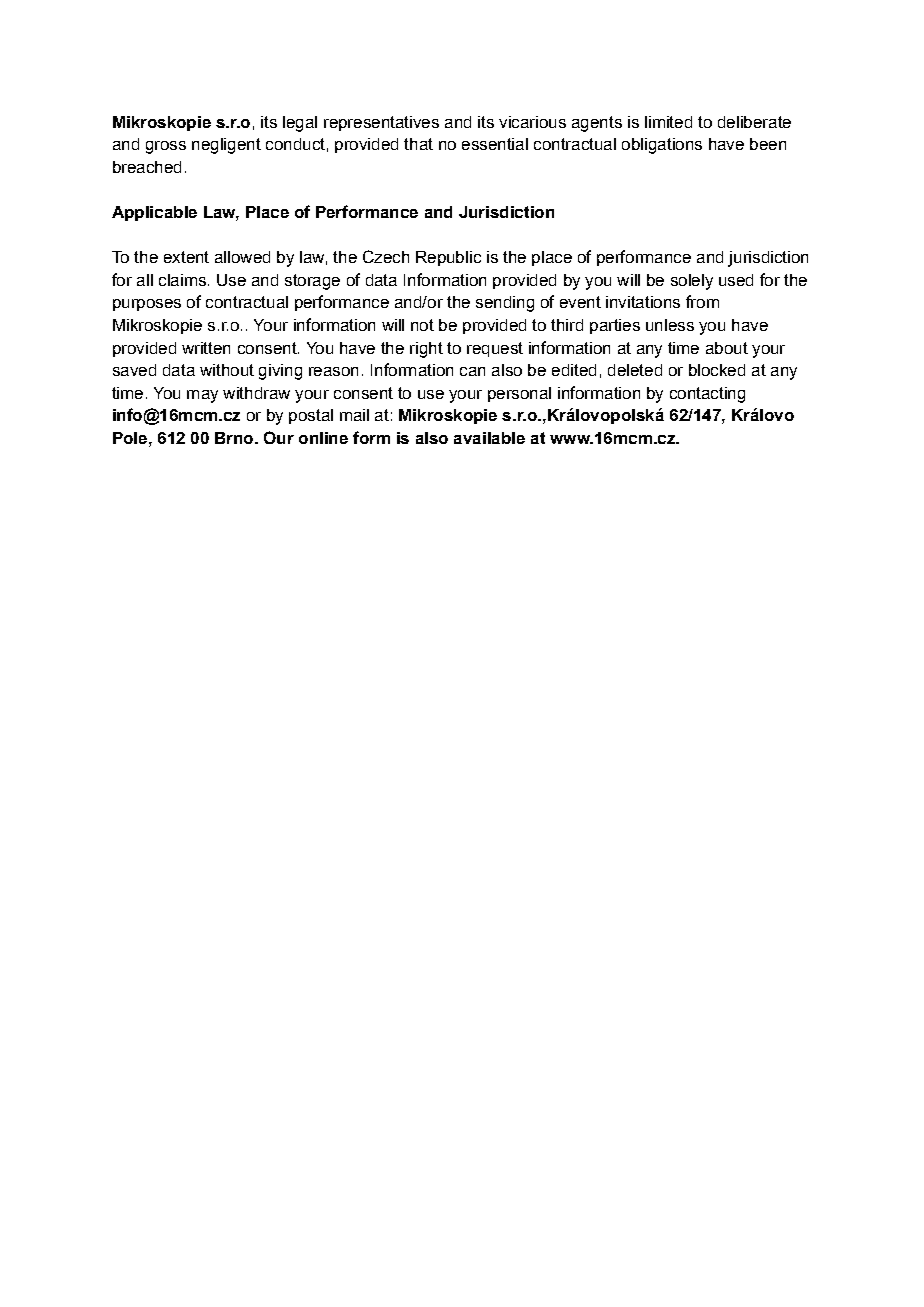 This screenshot has height=1307, width=924. I want to click on that, so click(418, 144).
